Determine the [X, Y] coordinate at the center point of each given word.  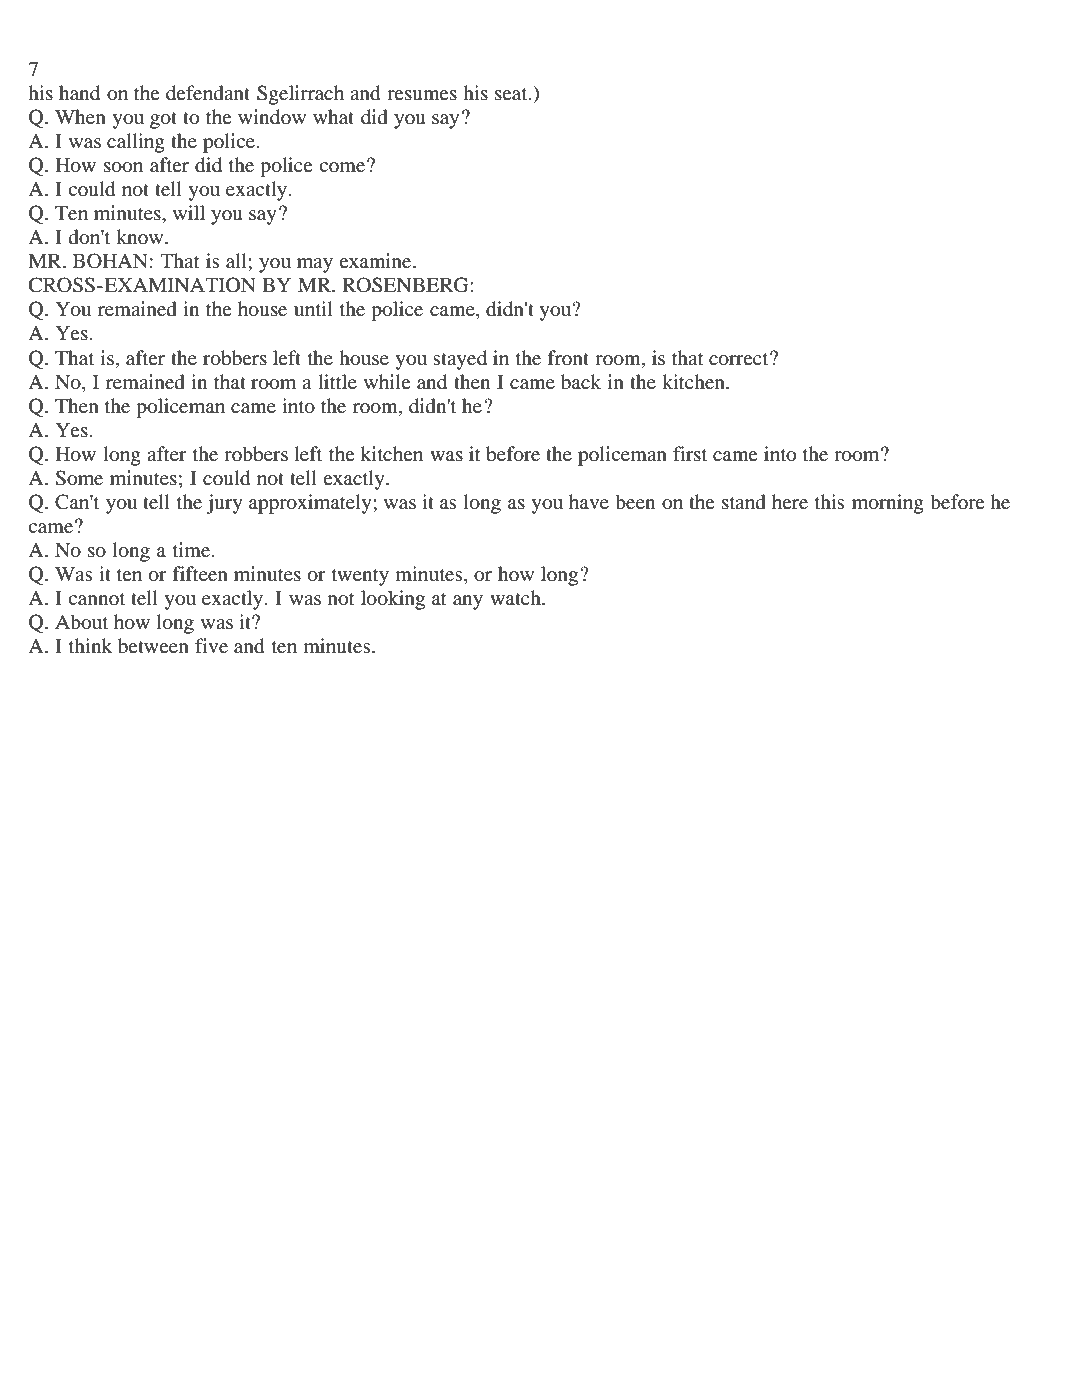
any [468, 602]
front [568, 357]
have [589, 501]
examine [376, 260]
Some [79, 478]
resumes [422, 95]
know [141, 236]
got [163, 120]
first [690, 453]
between [153, 646]
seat [512, 94]
